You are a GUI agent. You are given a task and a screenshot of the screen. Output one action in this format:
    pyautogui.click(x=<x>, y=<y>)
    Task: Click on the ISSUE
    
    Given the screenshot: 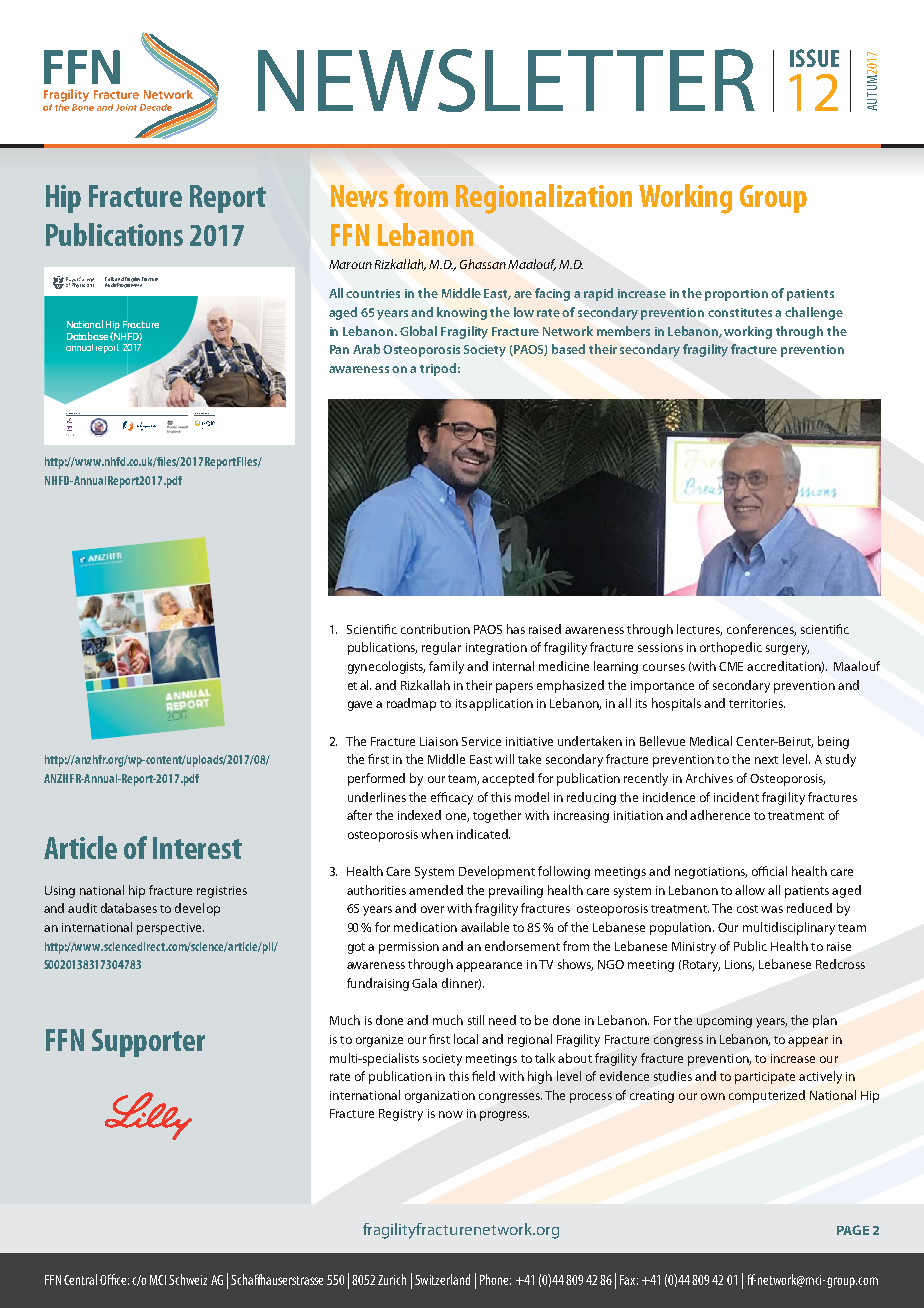 What is the action you would take?
    pyautogui.click(x=814, y=58)
